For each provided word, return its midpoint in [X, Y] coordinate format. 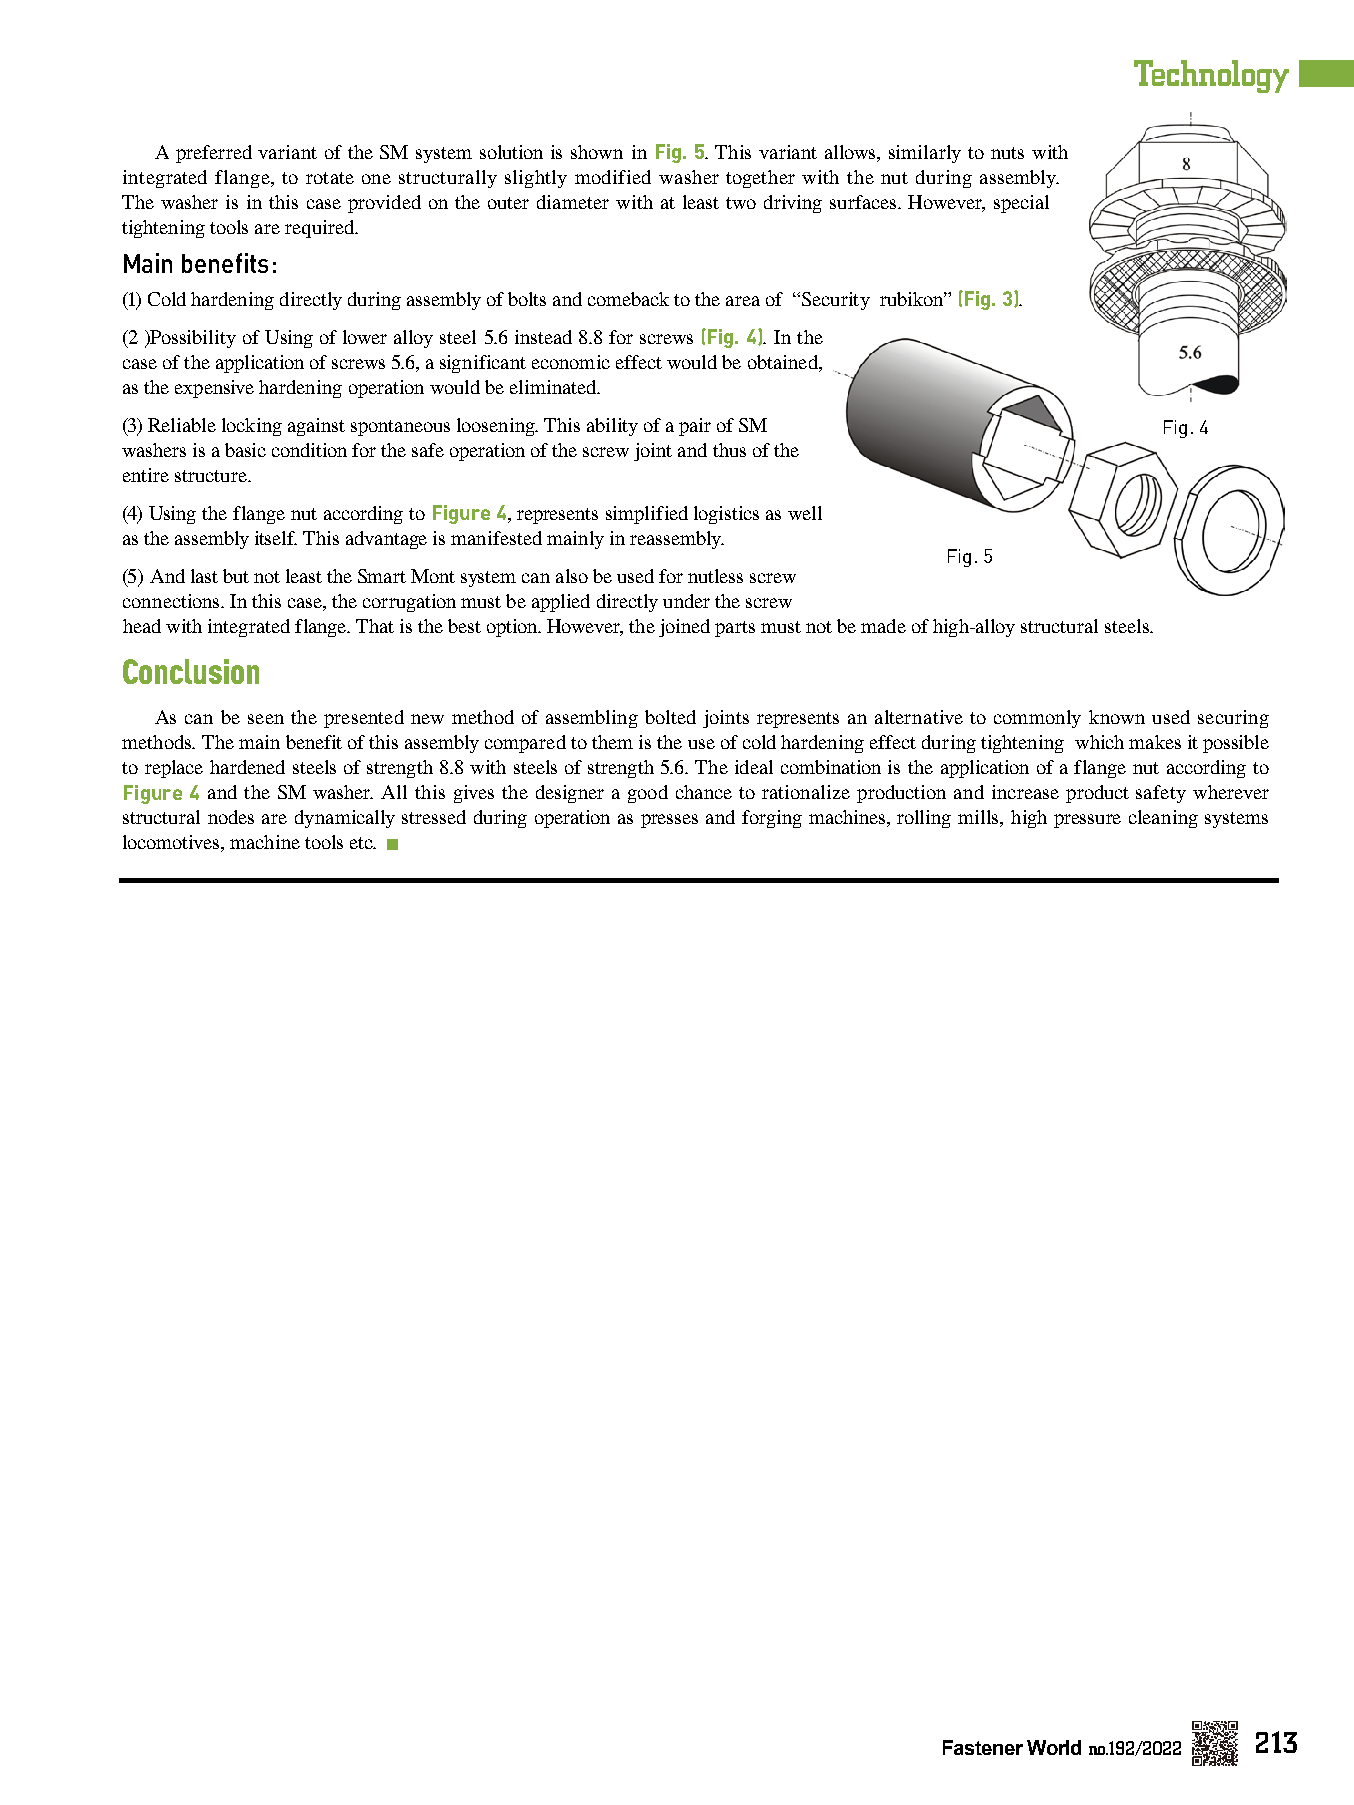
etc [362, 843]
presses [669, 821]
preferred [214, 154]
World [1054, 1747]
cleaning [1163, 819]
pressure [1087, 821]
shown [597, 152]
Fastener [983, 1747]
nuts [1007, 153]
